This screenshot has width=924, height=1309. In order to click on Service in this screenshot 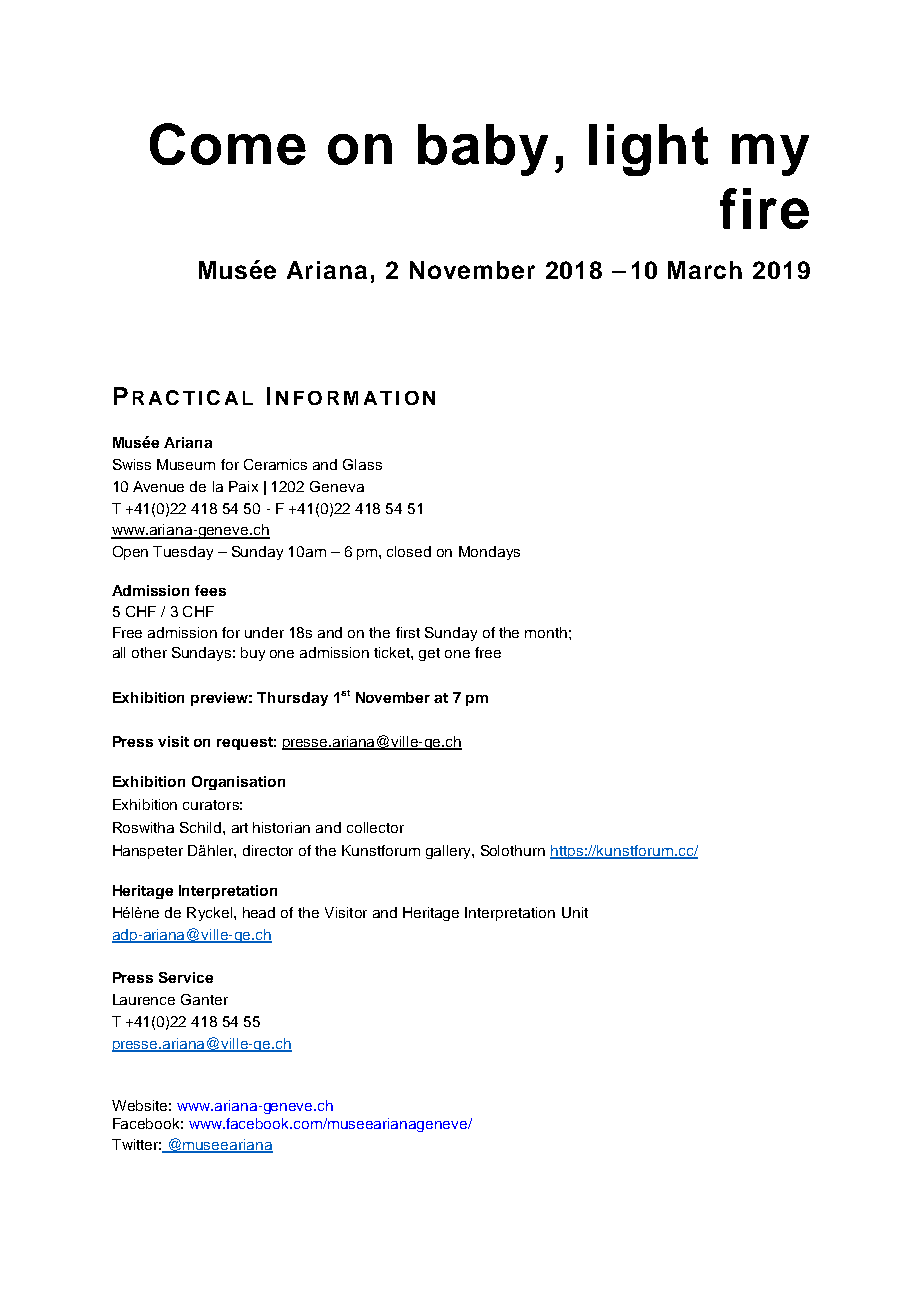, I will do `click(186, 977)`.
